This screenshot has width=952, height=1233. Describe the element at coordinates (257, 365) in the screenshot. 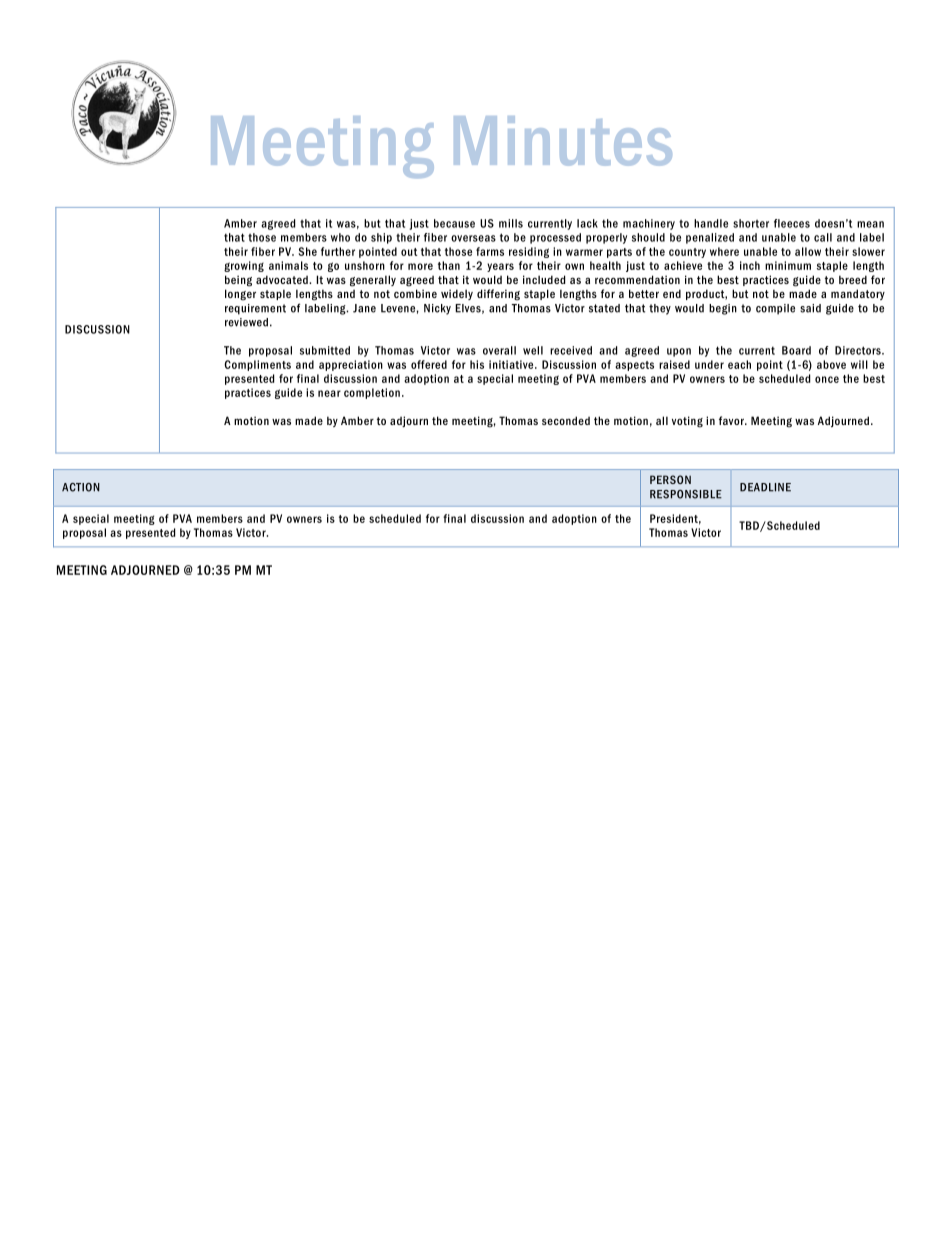

I see `Compliments` at that location.
